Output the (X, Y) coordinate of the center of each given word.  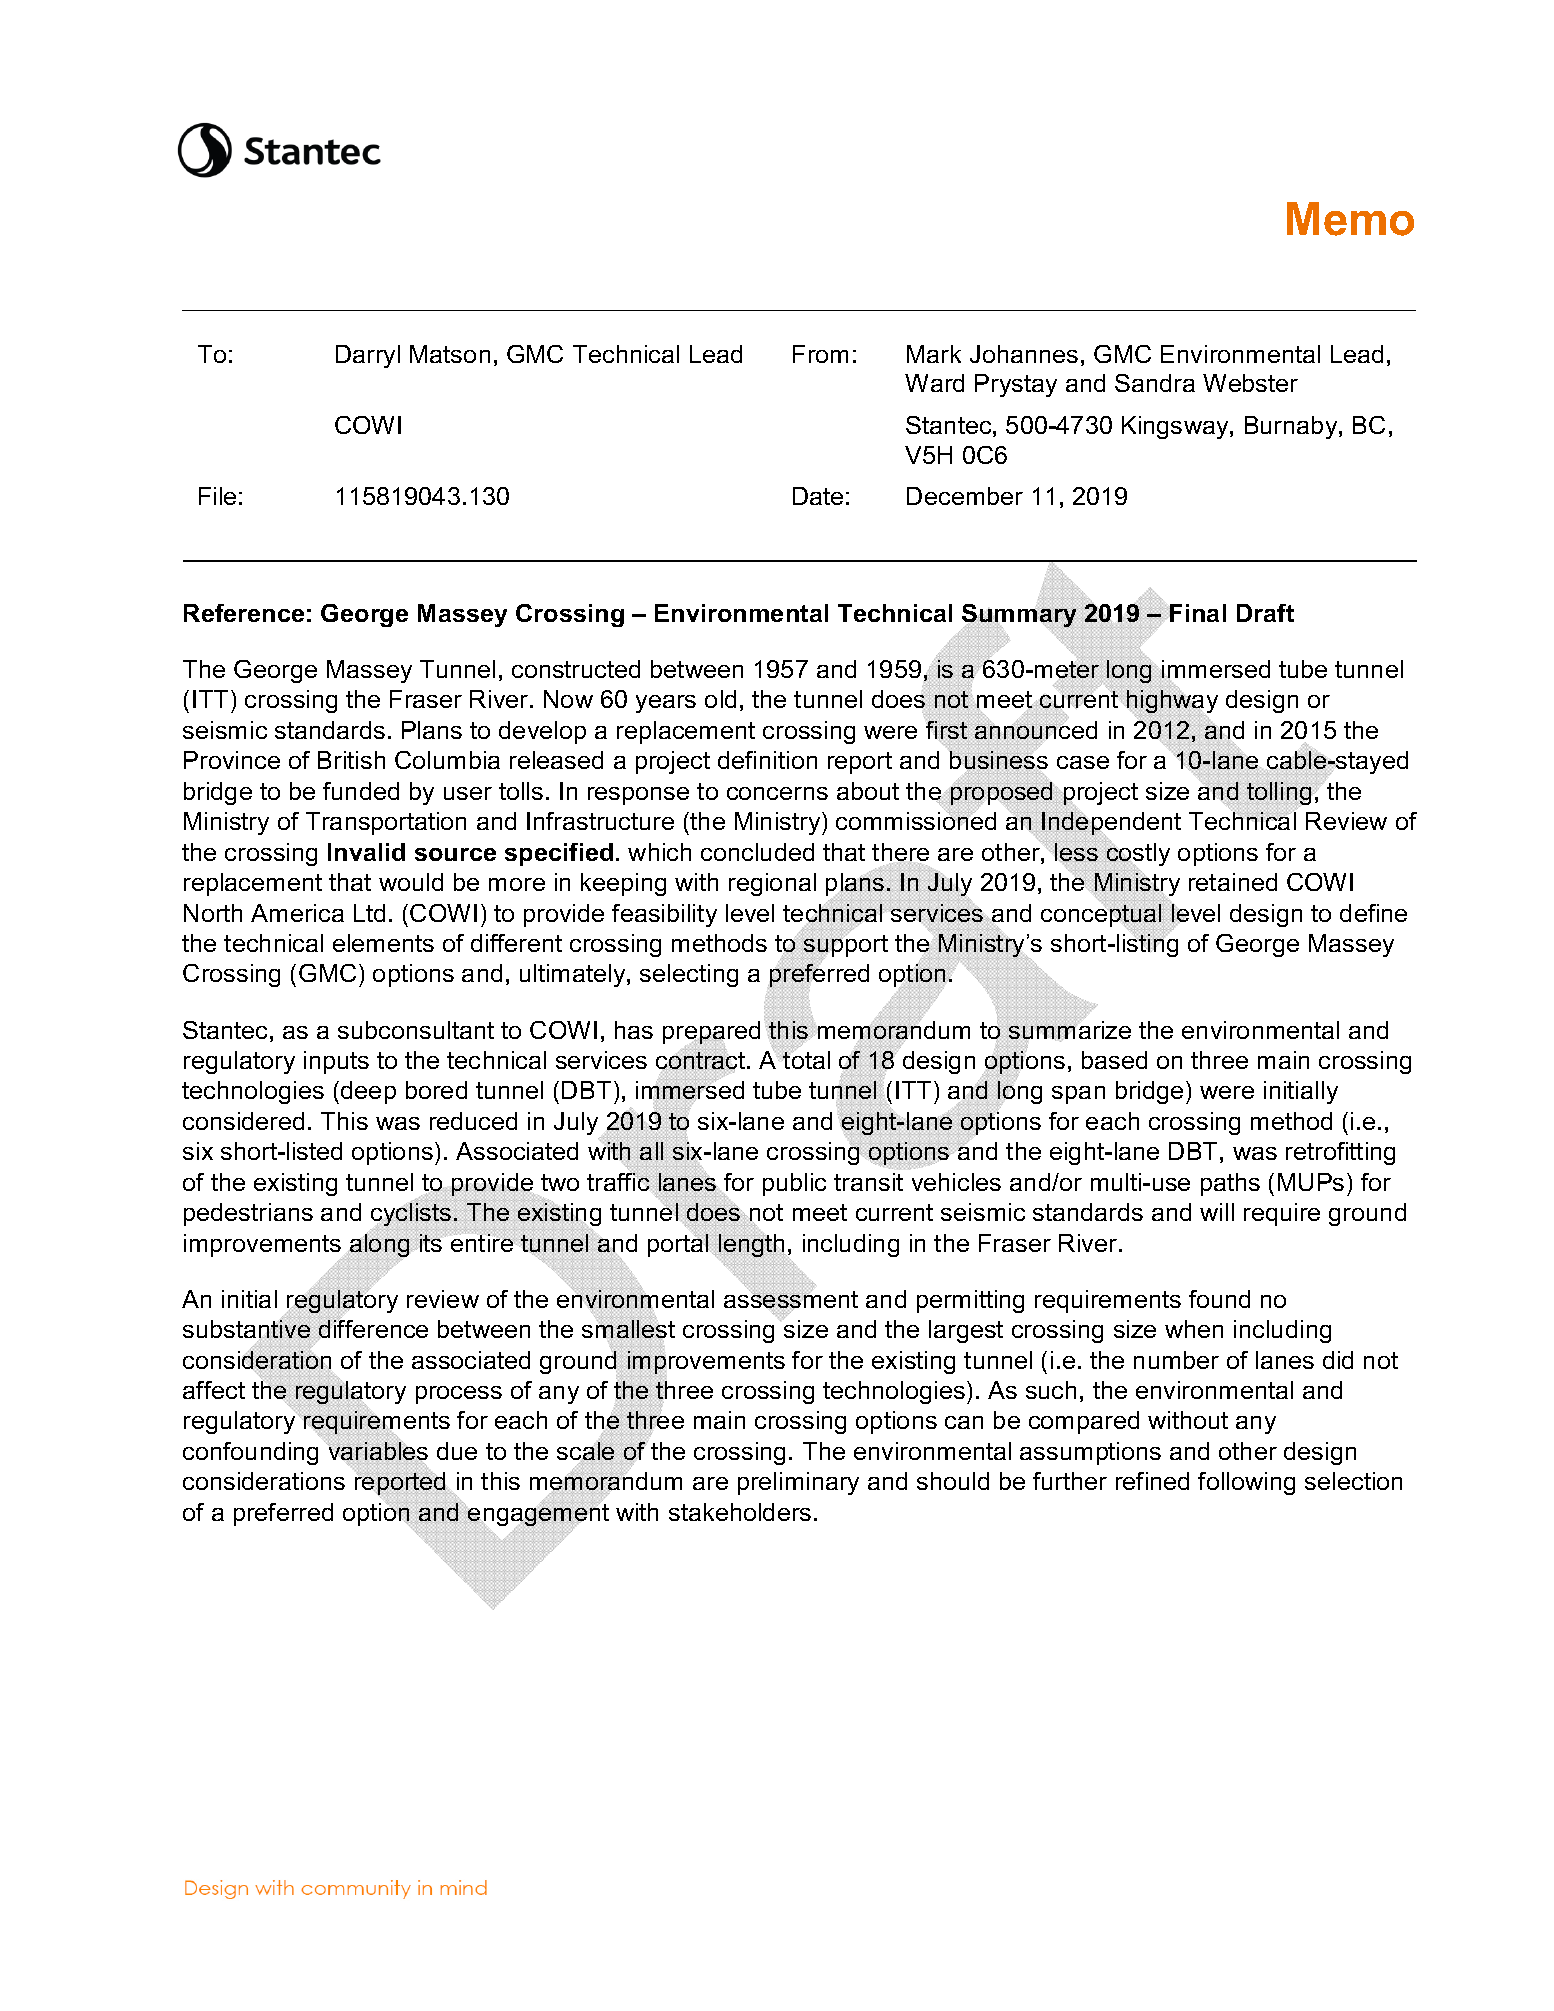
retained (1233, 882)
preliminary (798, 1483)
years (666, 704)
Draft (1265, 613)
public (794, 1184)
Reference (244, 613)
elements (383, 943)
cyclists (411, 1214)
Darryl (368, 356)
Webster (1250, 383)
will (1217, 1212)
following (1246, 1483)
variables (378, 1451)
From (820, 354)
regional (772, 884)
